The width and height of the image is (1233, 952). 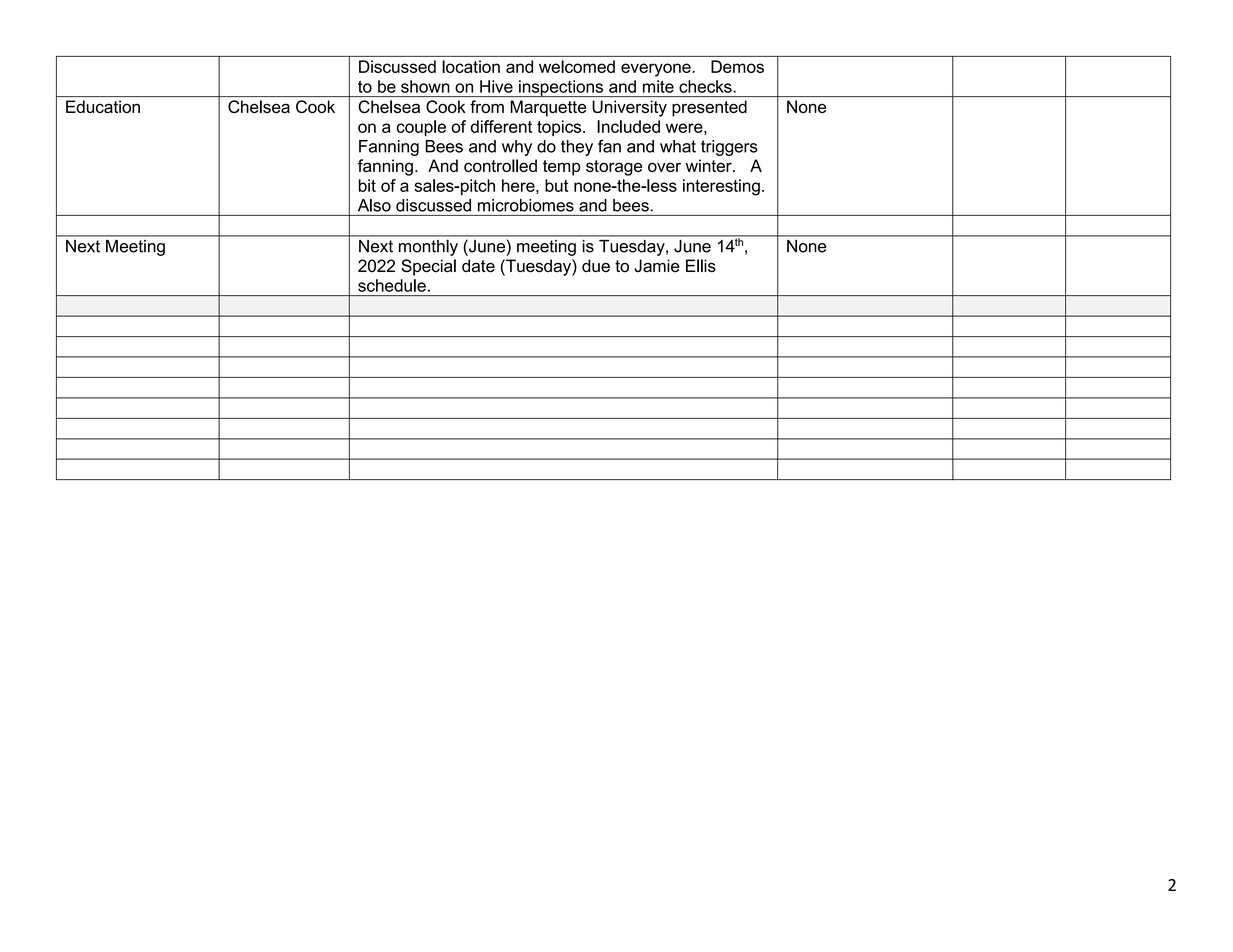 What do you see at coordinates (721, 187) in the image?
I see `interesting` at bounding box center [721, 187].
